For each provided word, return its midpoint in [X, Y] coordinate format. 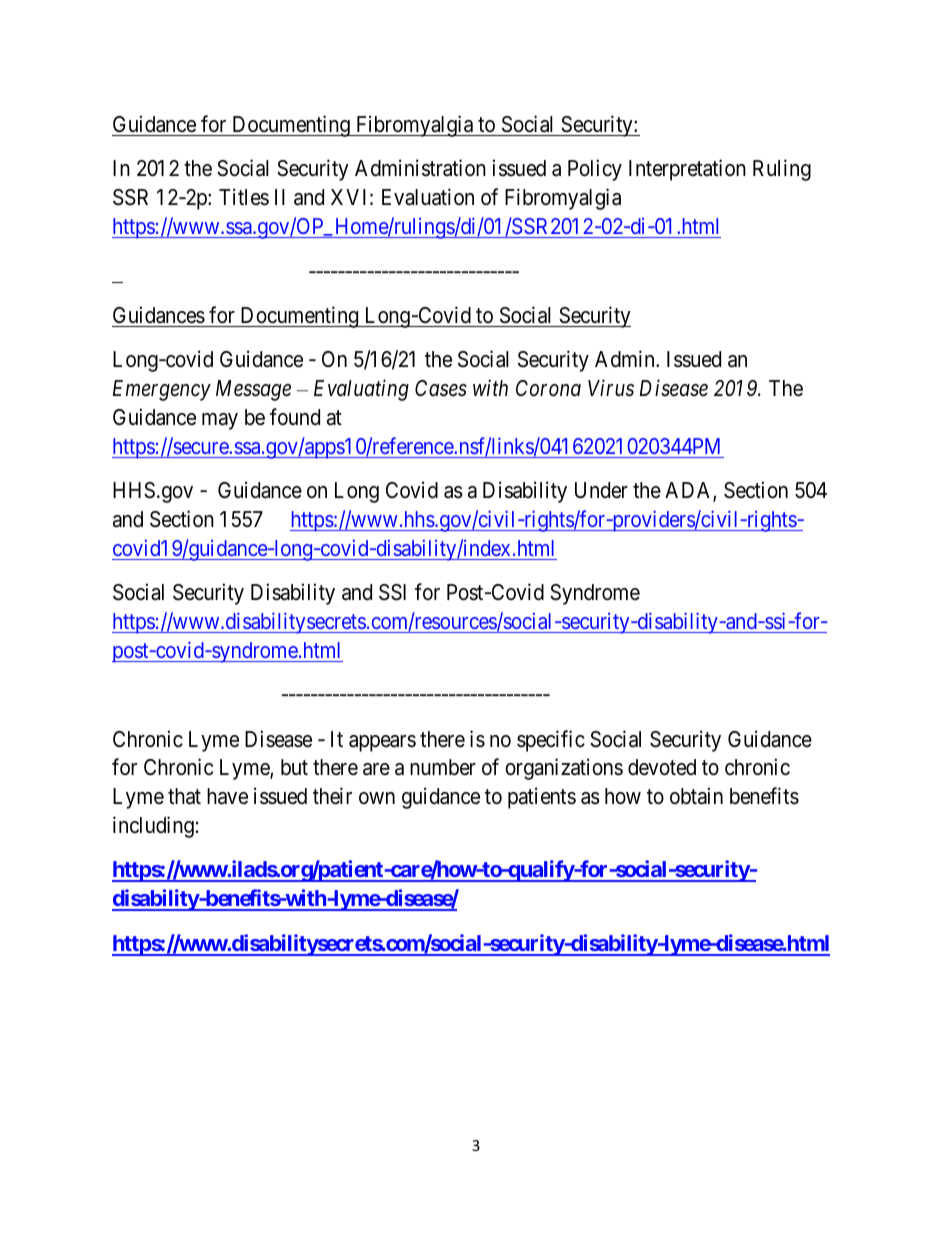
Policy [595, 170]
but [294, 767]
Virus [611, 388]
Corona [548, 388]
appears [382, 743]
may [220, 421]
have [227, 796]
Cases [441, 388]
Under [601, 490]
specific [551, 741]
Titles [244, 197]
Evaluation [428, 197]
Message [253, 390]
